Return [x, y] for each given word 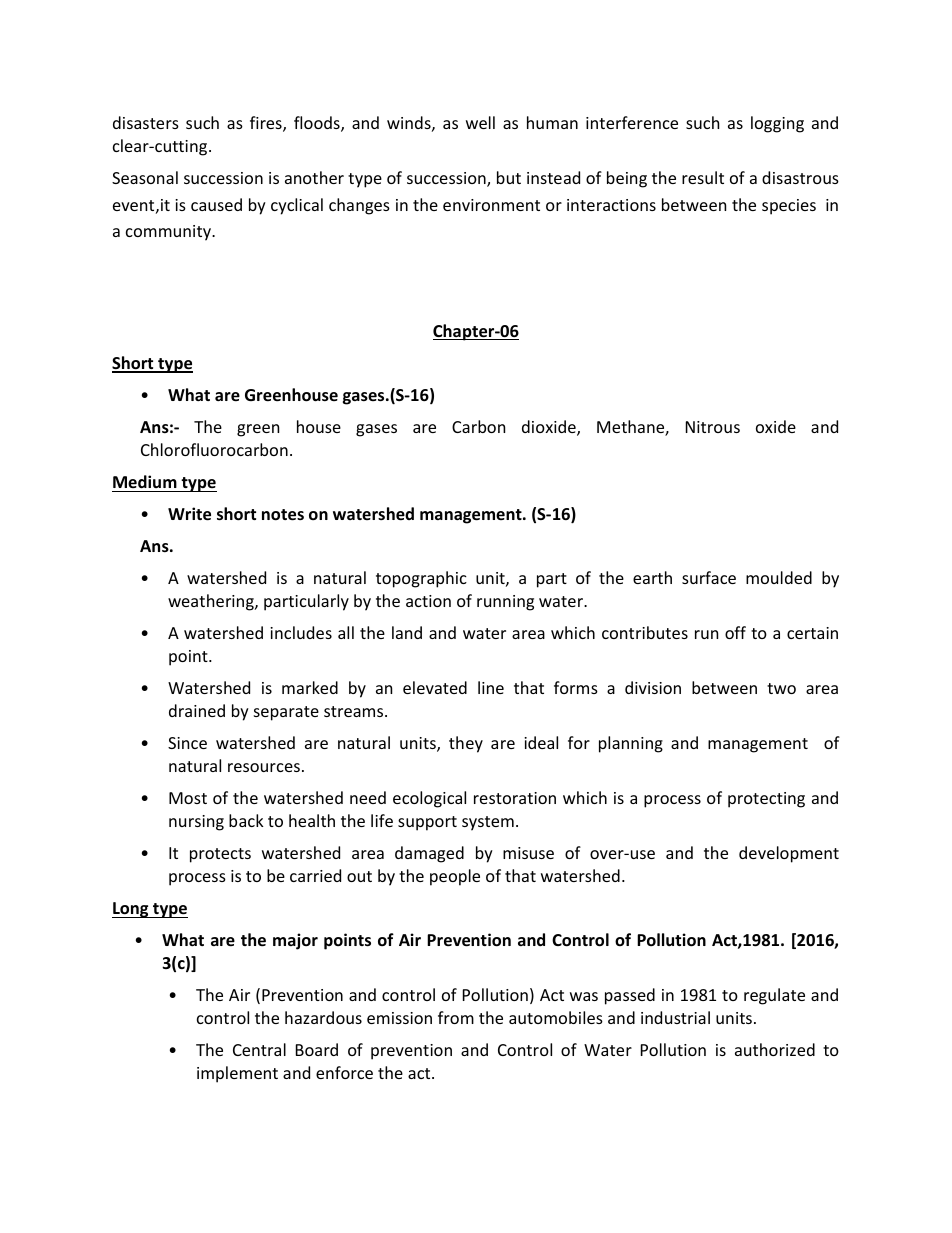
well [480, 122]
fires [267, 124]
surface [709, 577]
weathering [212, 602]
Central [259, 1049]
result [703, 177]
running [505, 603]
